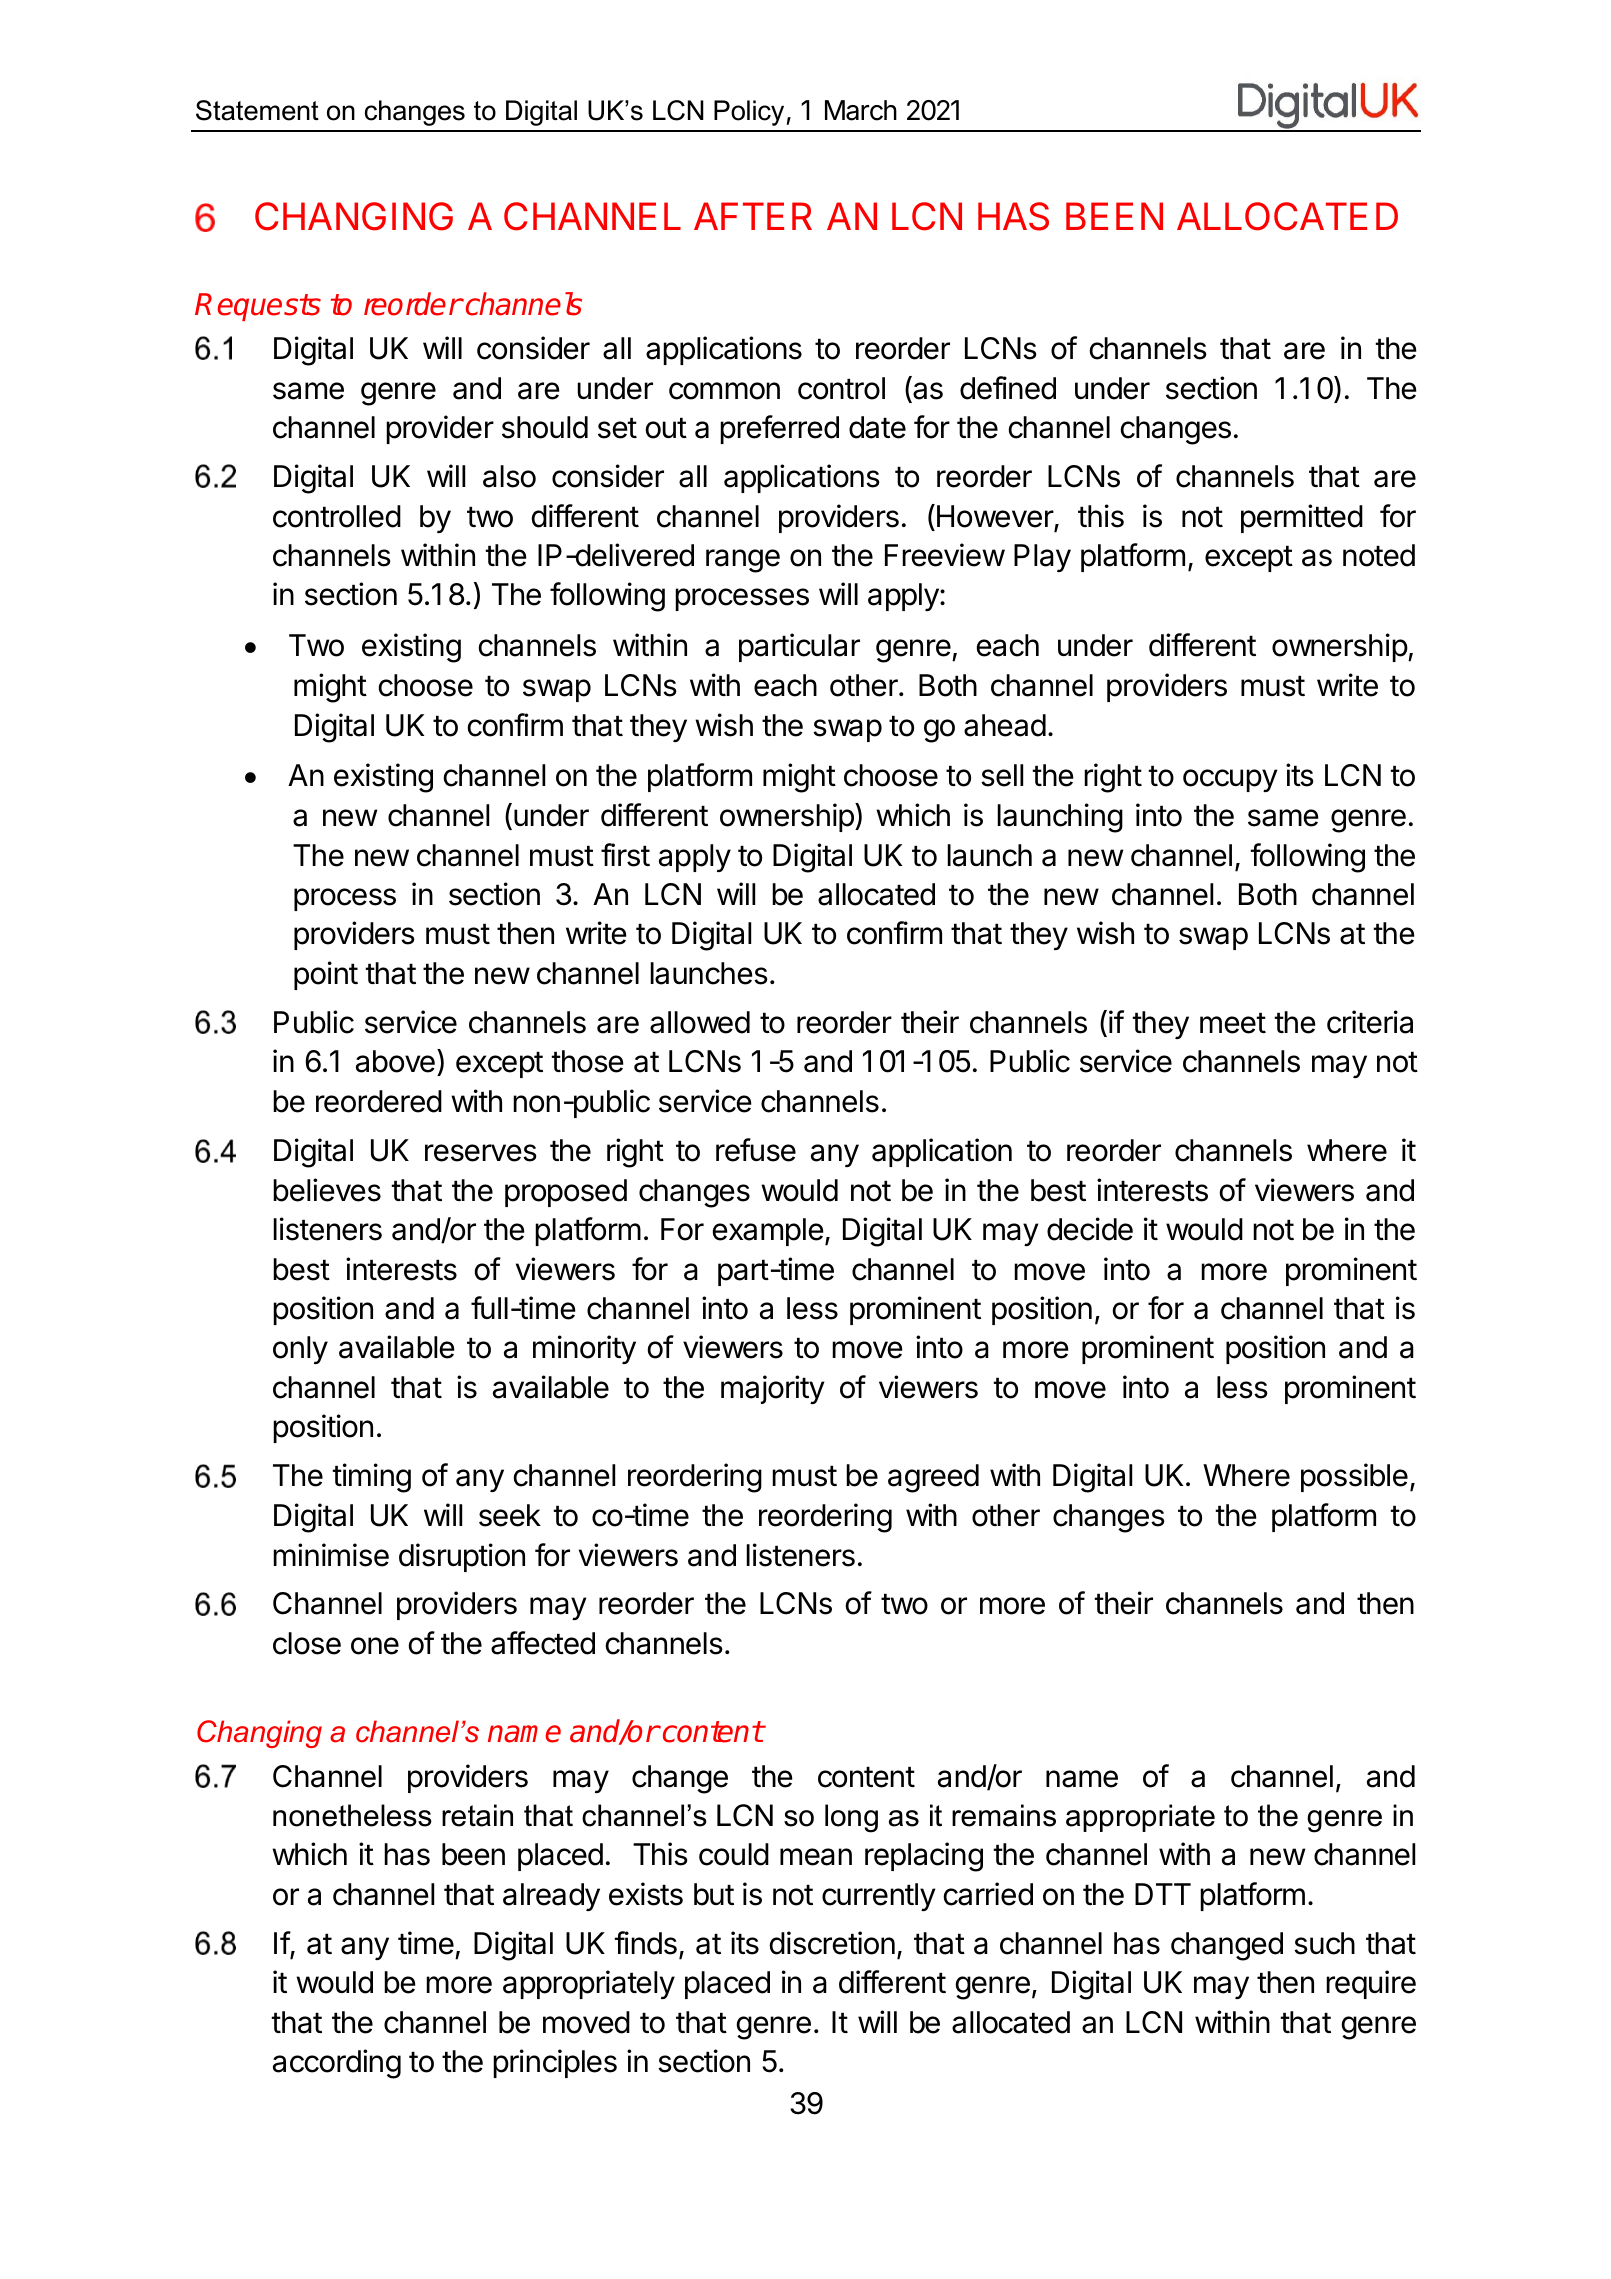 This screenshot has height=2279, width=1611. I want to click on such, so click(1324, 1943).
